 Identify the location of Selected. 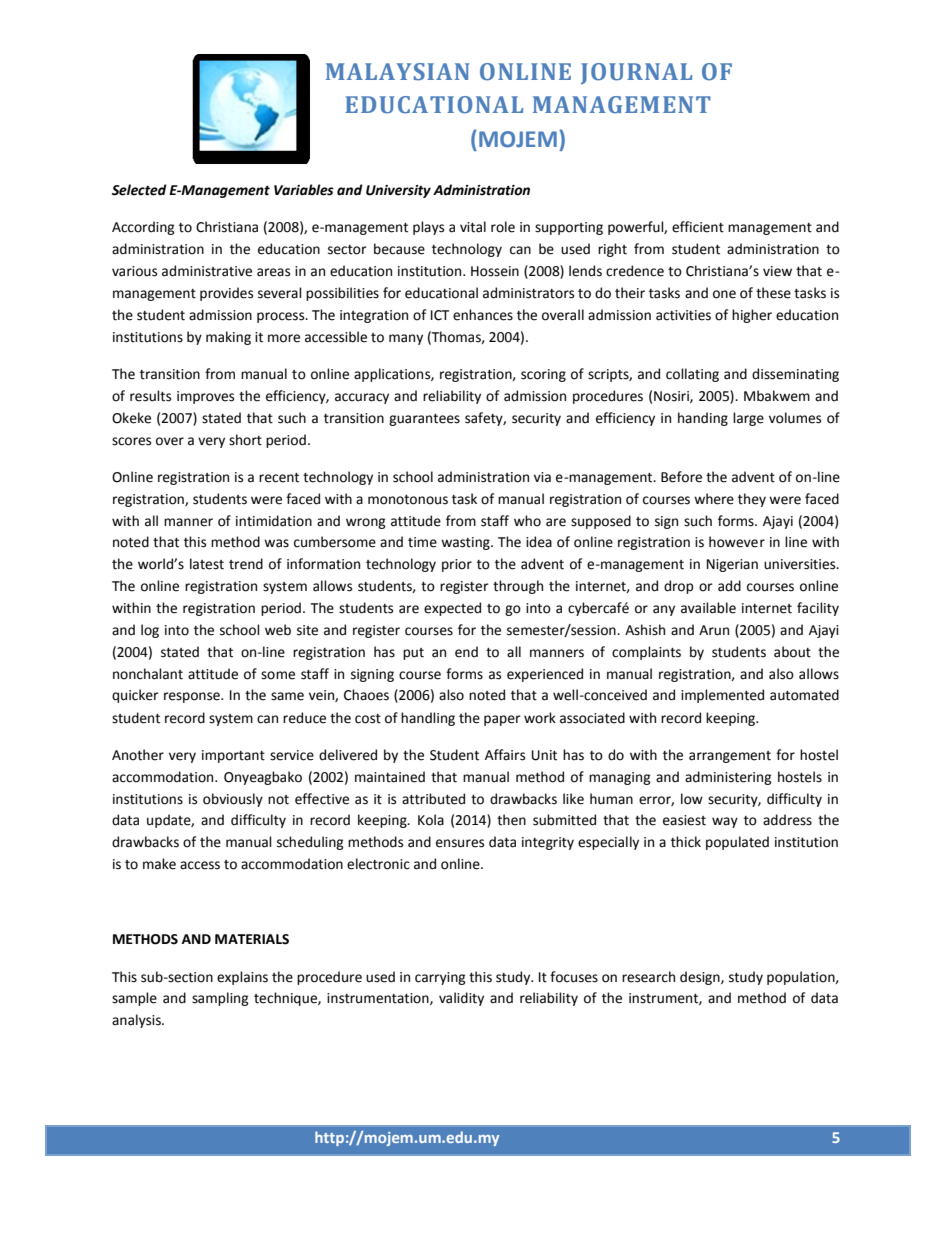
(139, 190).
